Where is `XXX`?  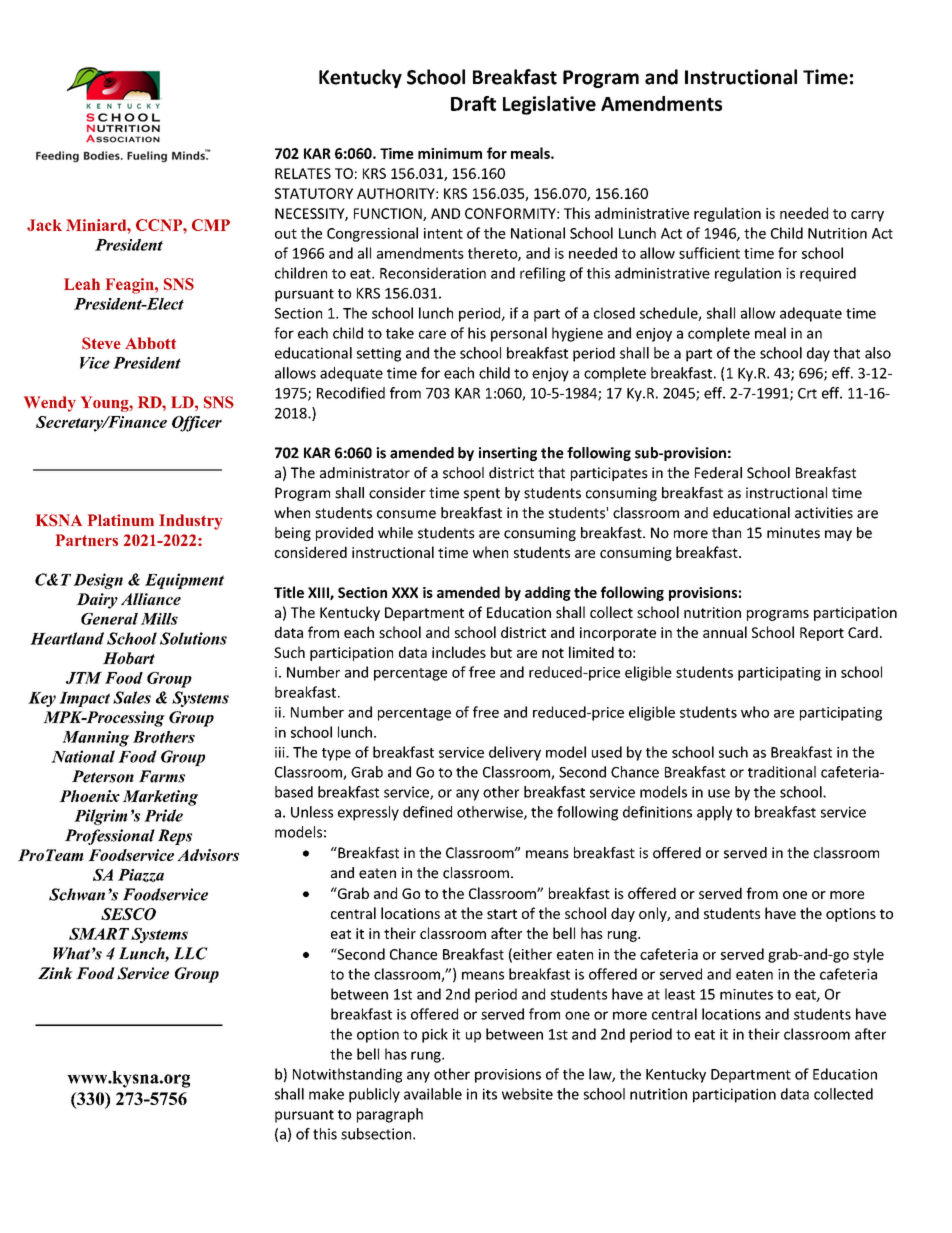
XXX is located at coordinates (405, 592).
